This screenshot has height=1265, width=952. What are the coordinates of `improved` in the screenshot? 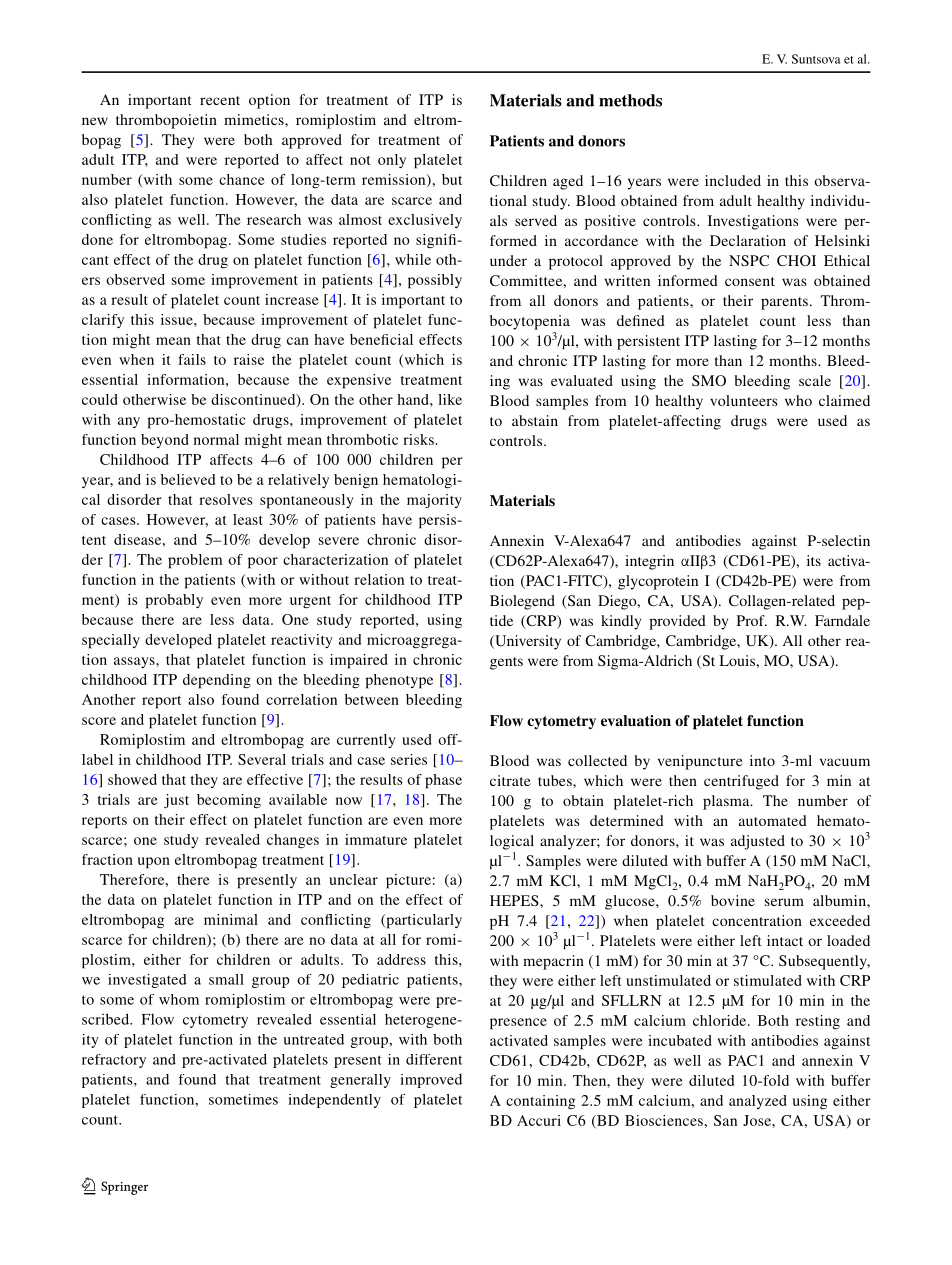 It's located at (431, 1080).
